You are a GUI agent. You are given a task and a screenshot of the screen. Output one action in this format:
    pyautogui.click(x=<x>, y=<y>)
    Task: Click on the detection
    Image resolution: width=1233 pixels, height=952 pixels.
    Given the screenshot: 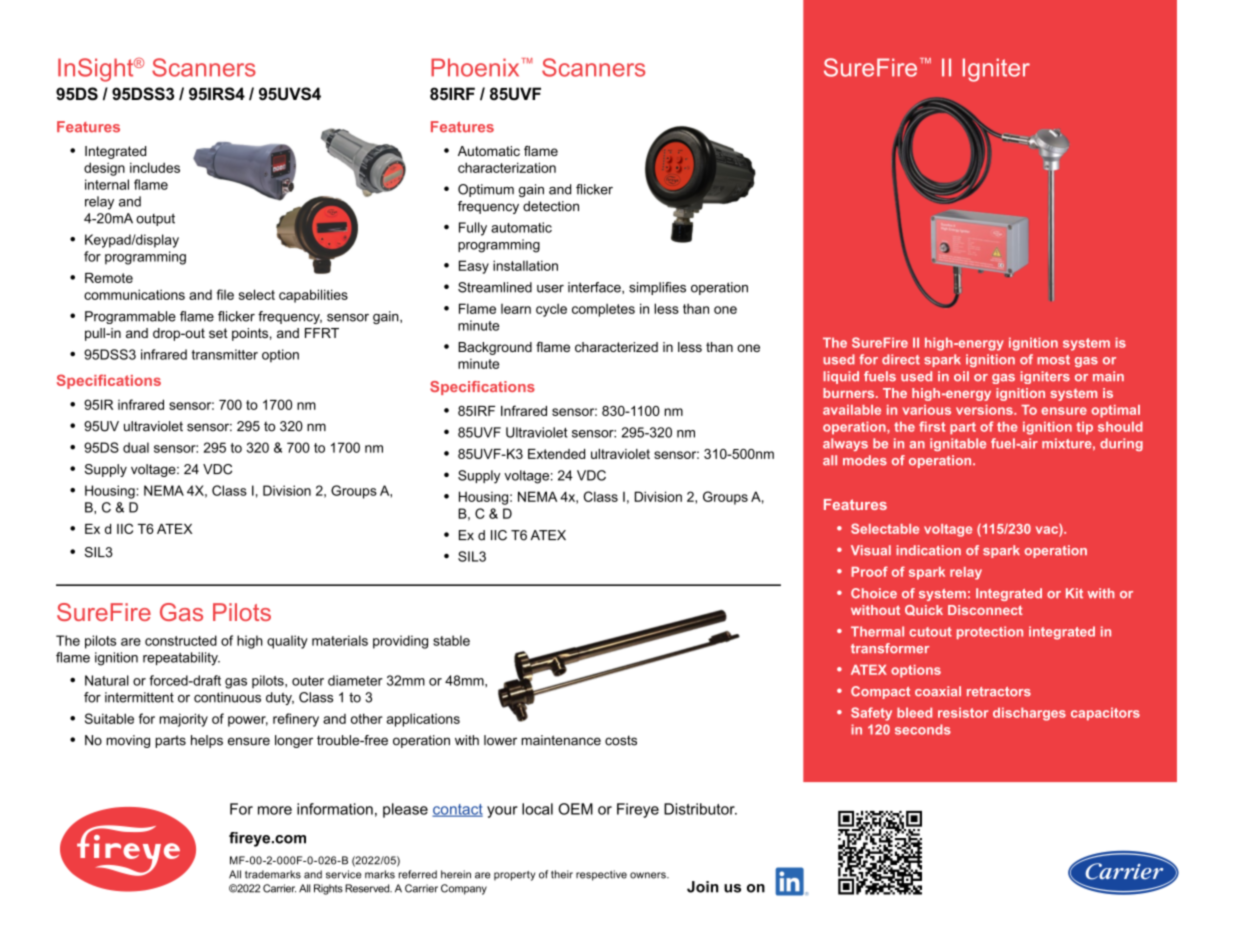 What is the action you would take?
    pyautogui.click(x=551, y=206)
